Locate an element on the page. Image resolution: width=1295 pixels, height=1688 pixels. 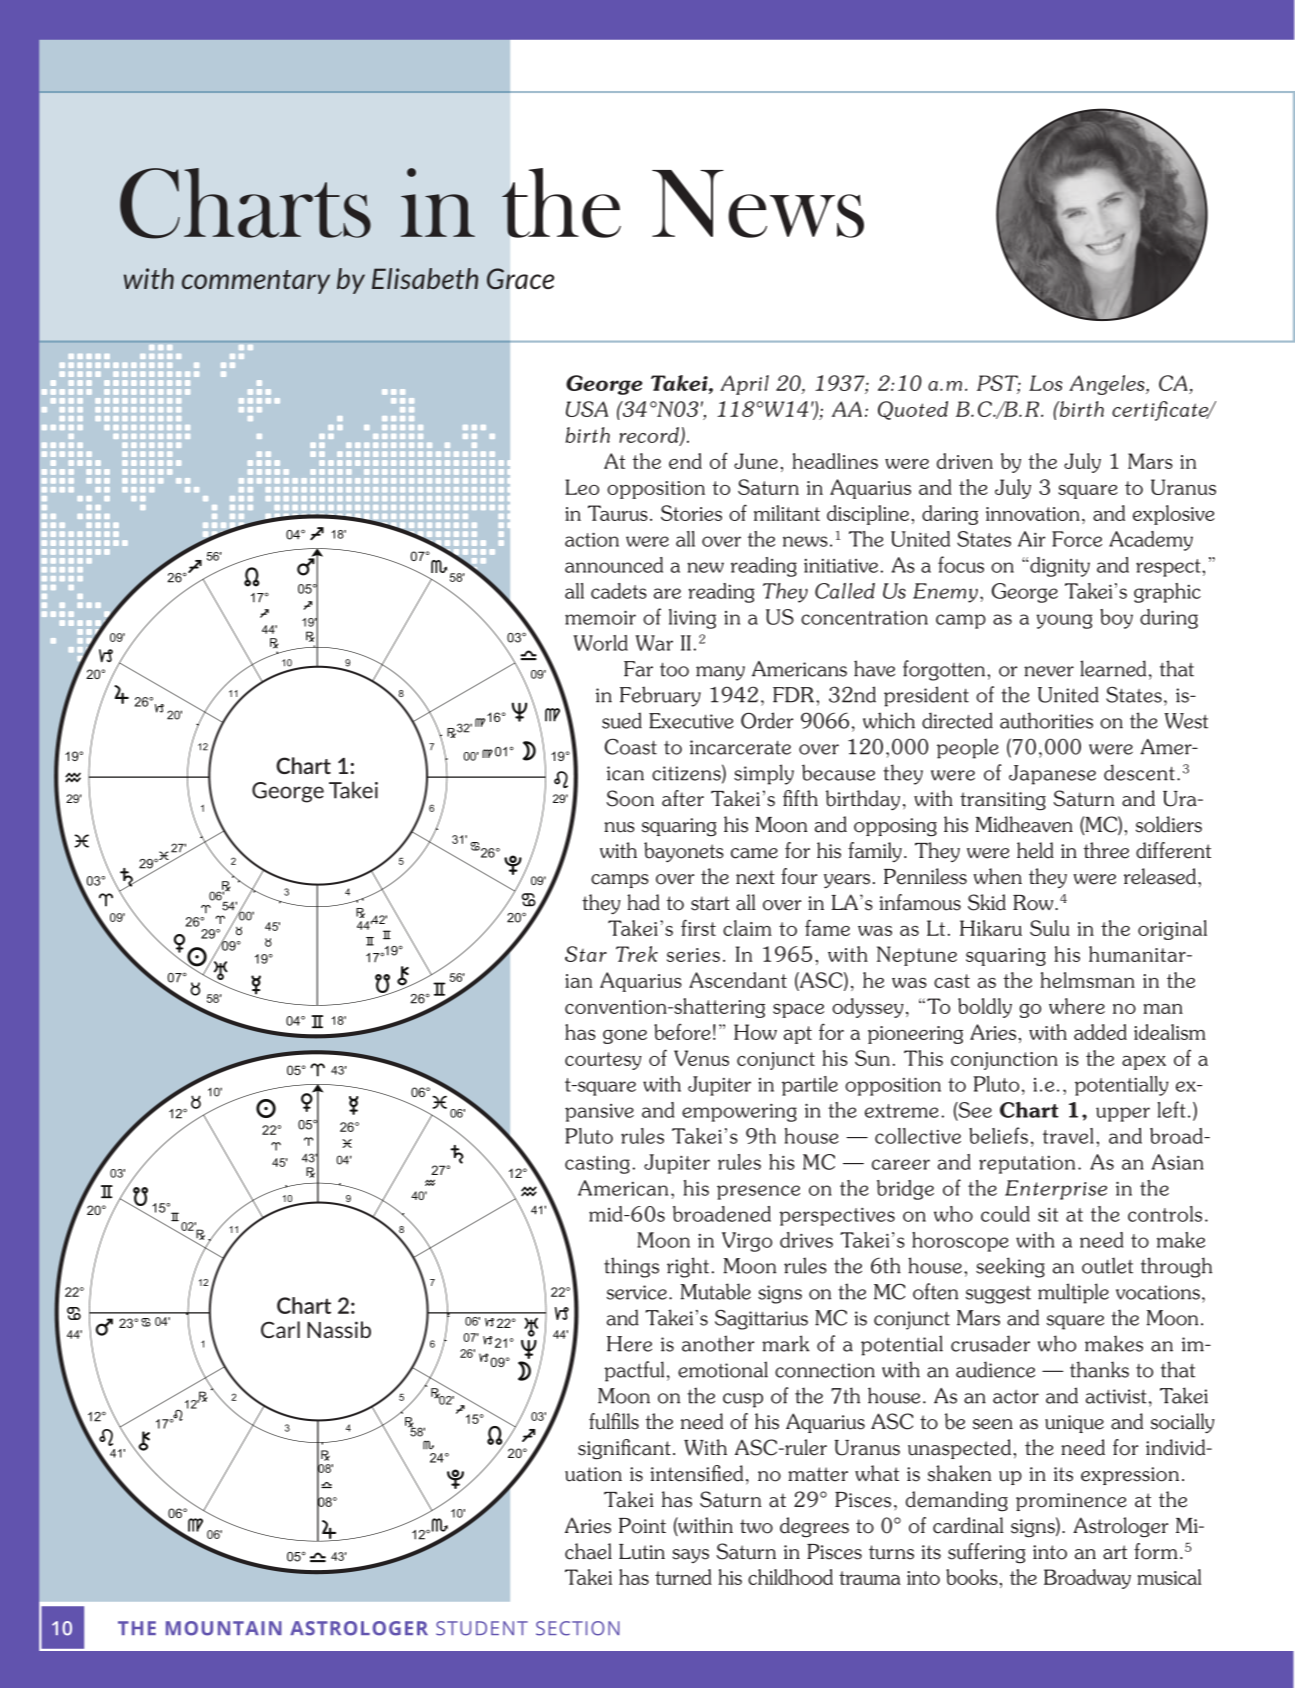
Coast is located at coordinates (630, 747).
